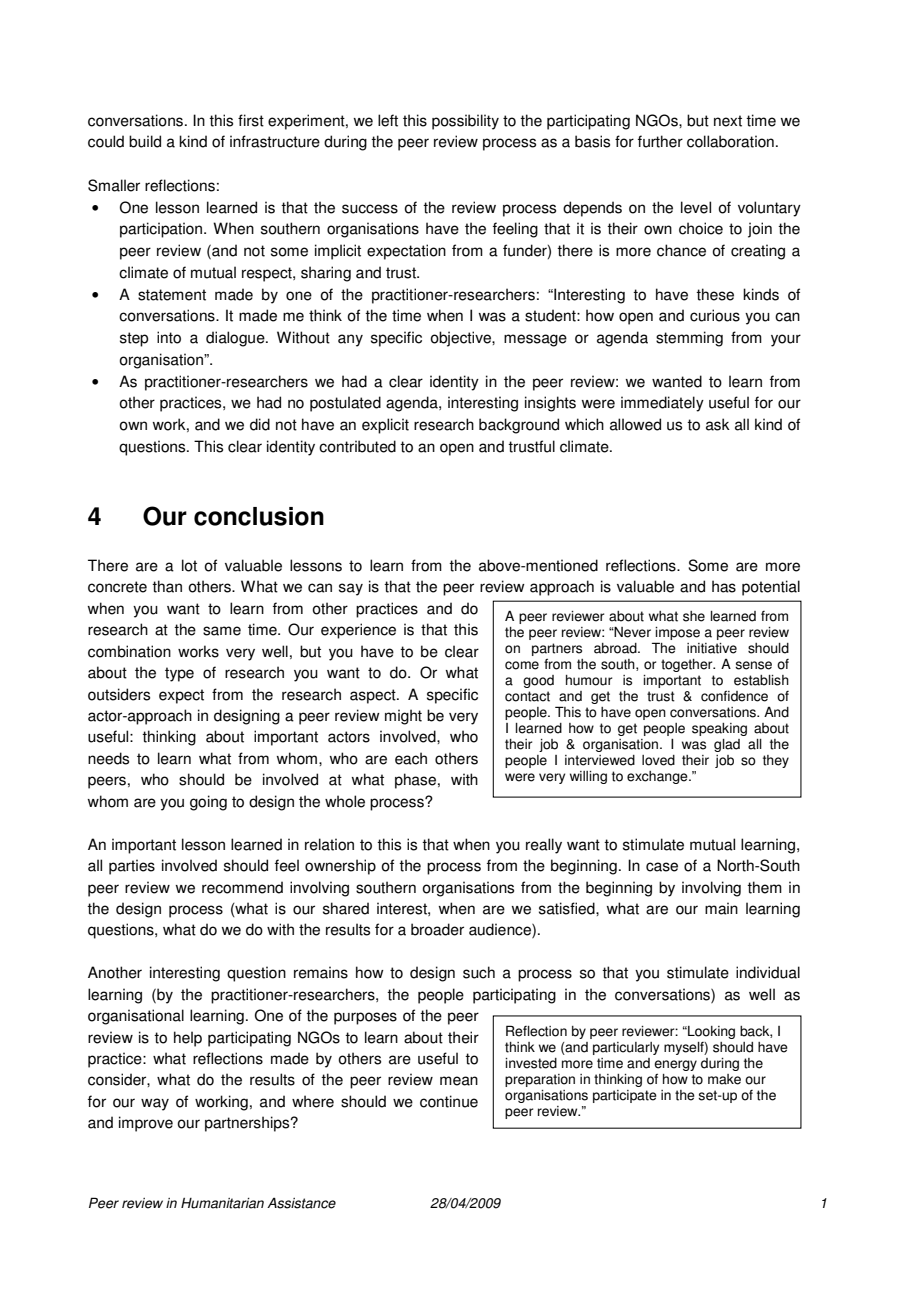 The image size is (924, 1308). I want to click on explicit, so click(385, 426).
